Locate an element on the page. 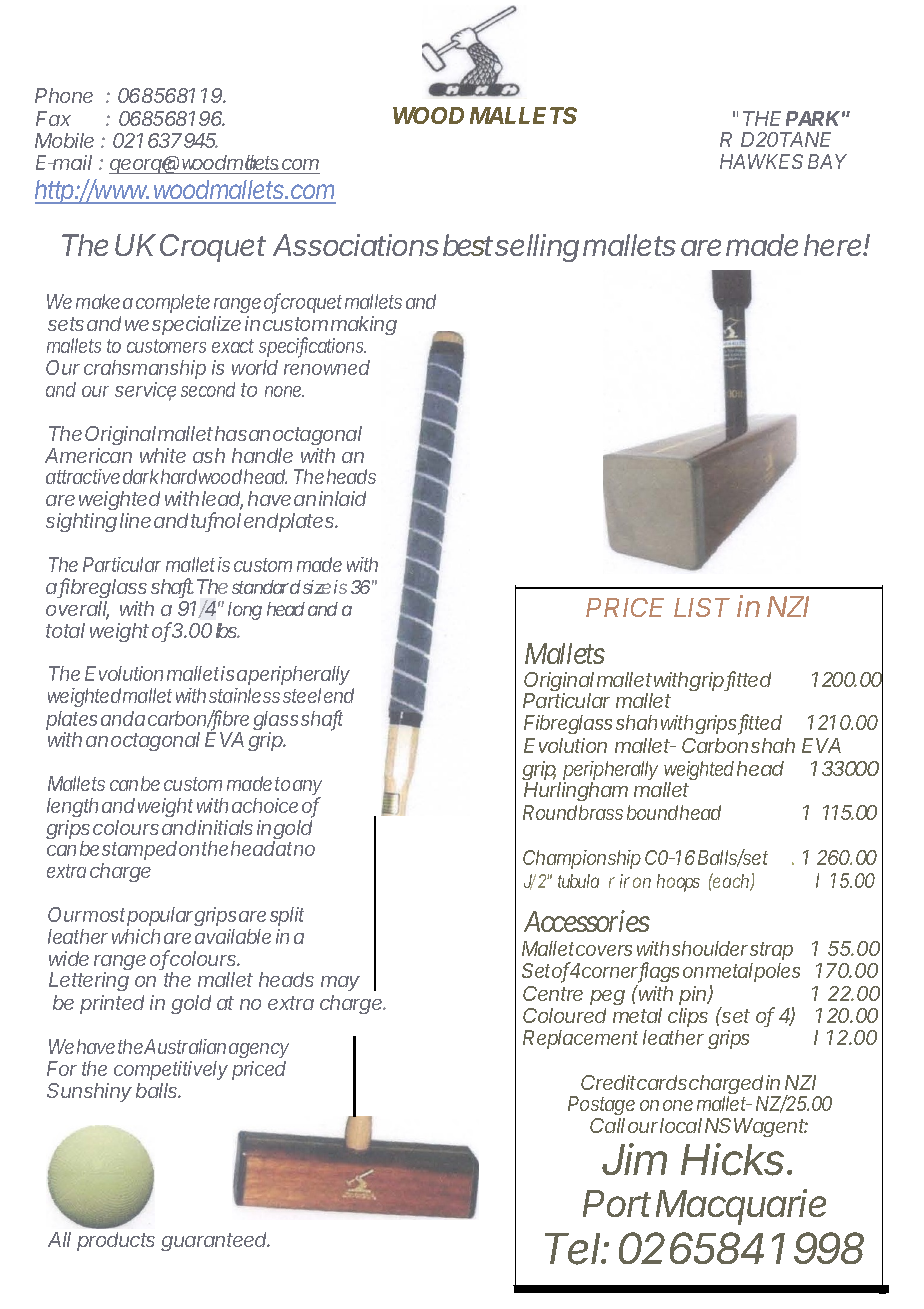 This document has height=1309, width=924. specifications is located at coordinates (312, 347).
